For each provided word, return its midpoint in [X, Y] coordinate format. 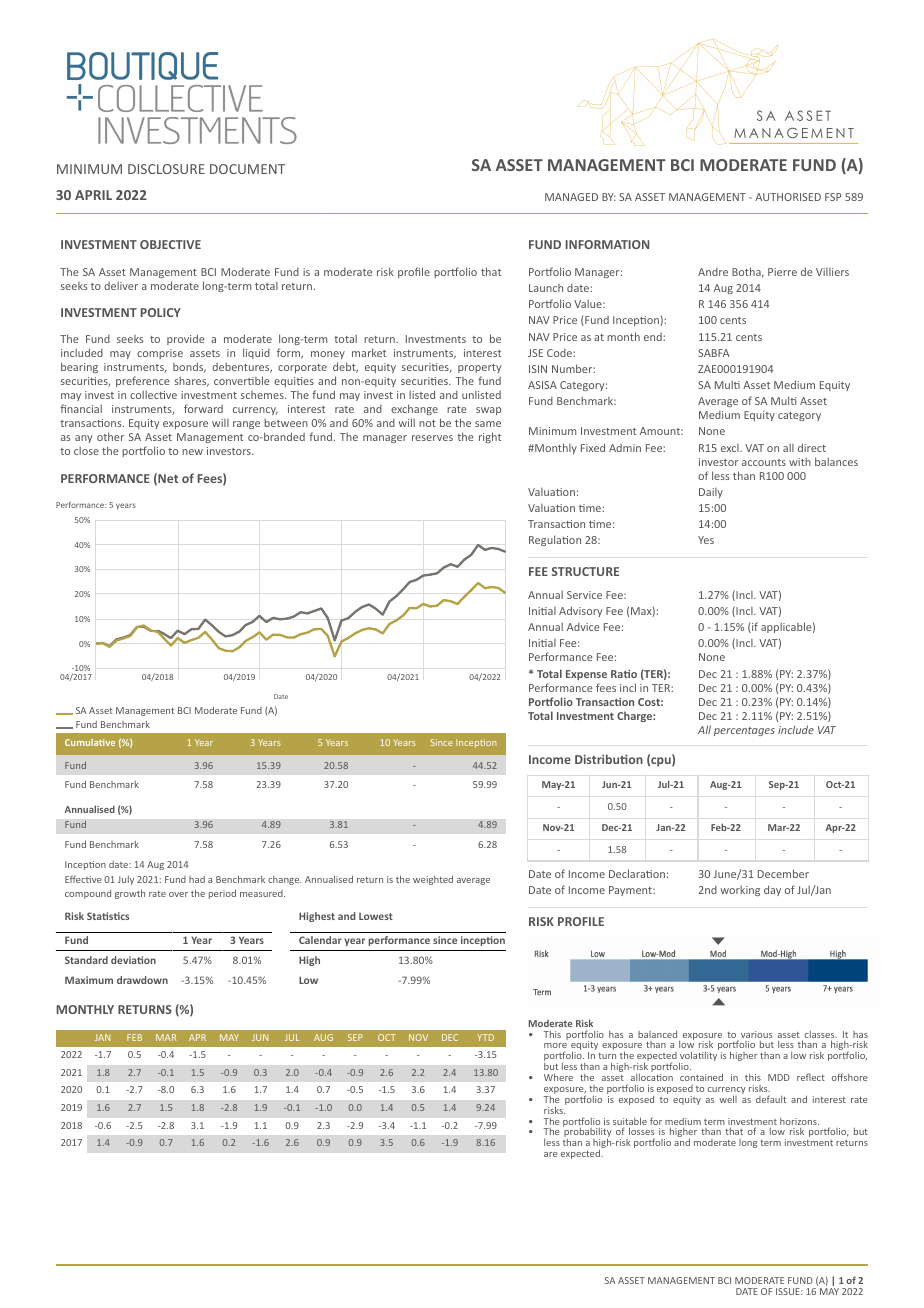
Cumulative [90, 742]
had [197, 879]
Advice [583, 627]
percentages [744, 731]
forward [203, 408]
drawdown [142, 980]
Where [558, 1077]
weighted [433, 880]
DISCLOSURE [166, 169]
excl [731, 448]
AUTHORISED [788, 197]
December [783, 873]
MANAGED [571, 197]
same [488, 424]
